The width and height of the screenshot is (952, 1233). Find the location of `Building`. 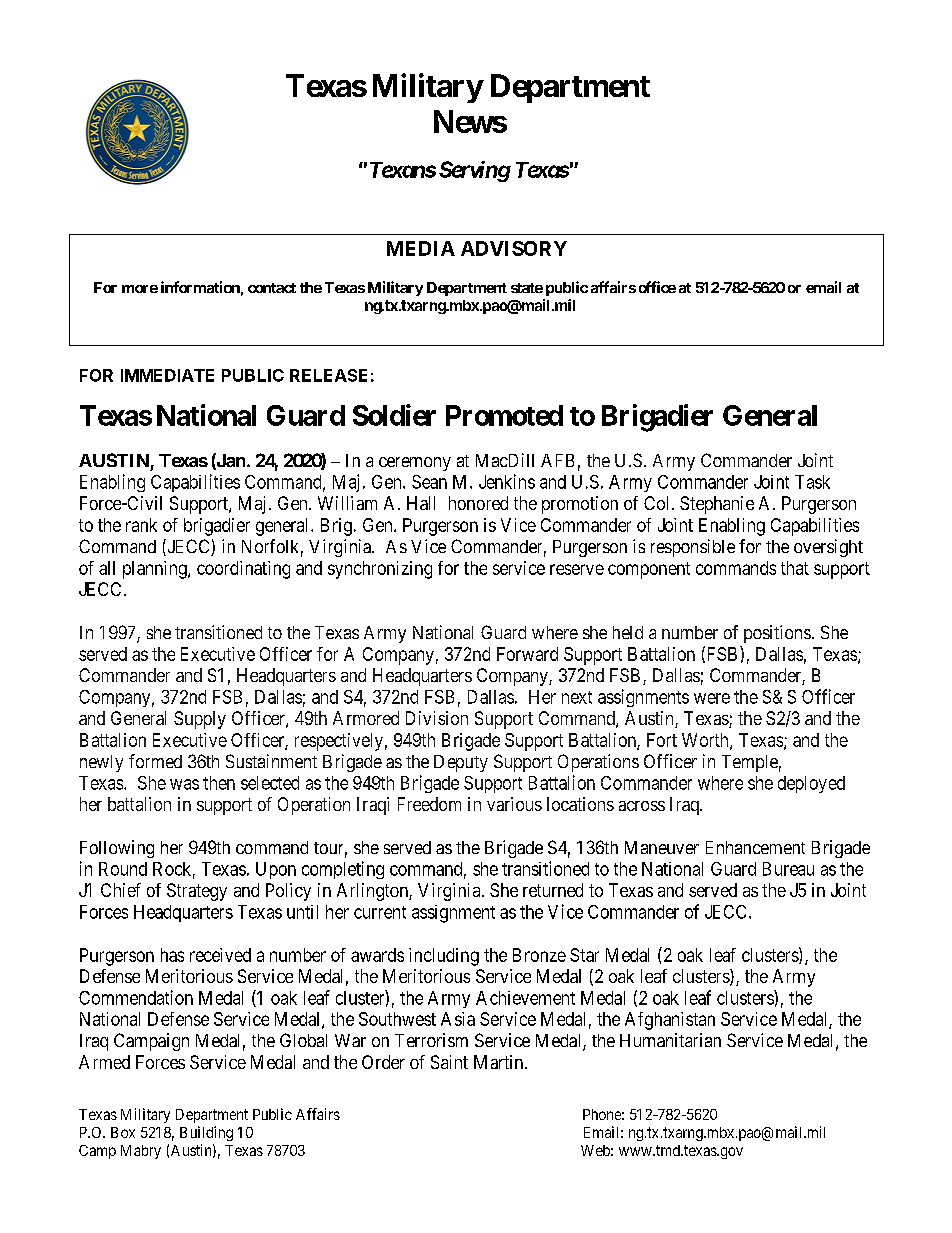

Building is located at coordinates (206, 1133).
